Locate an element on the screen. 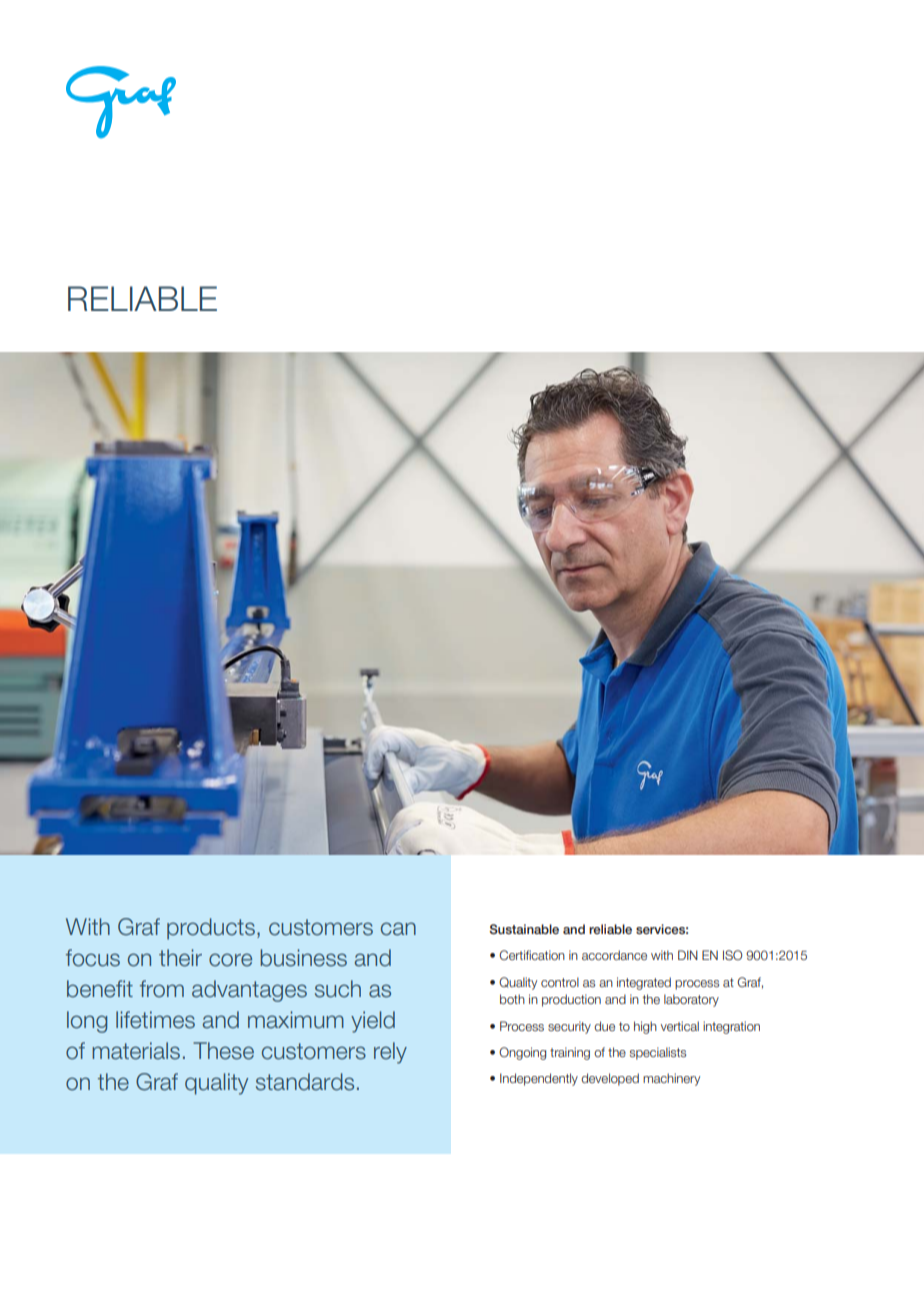 This screenshot has width=924, height=1308. laboratory is located at coordinates (691, 1000).
